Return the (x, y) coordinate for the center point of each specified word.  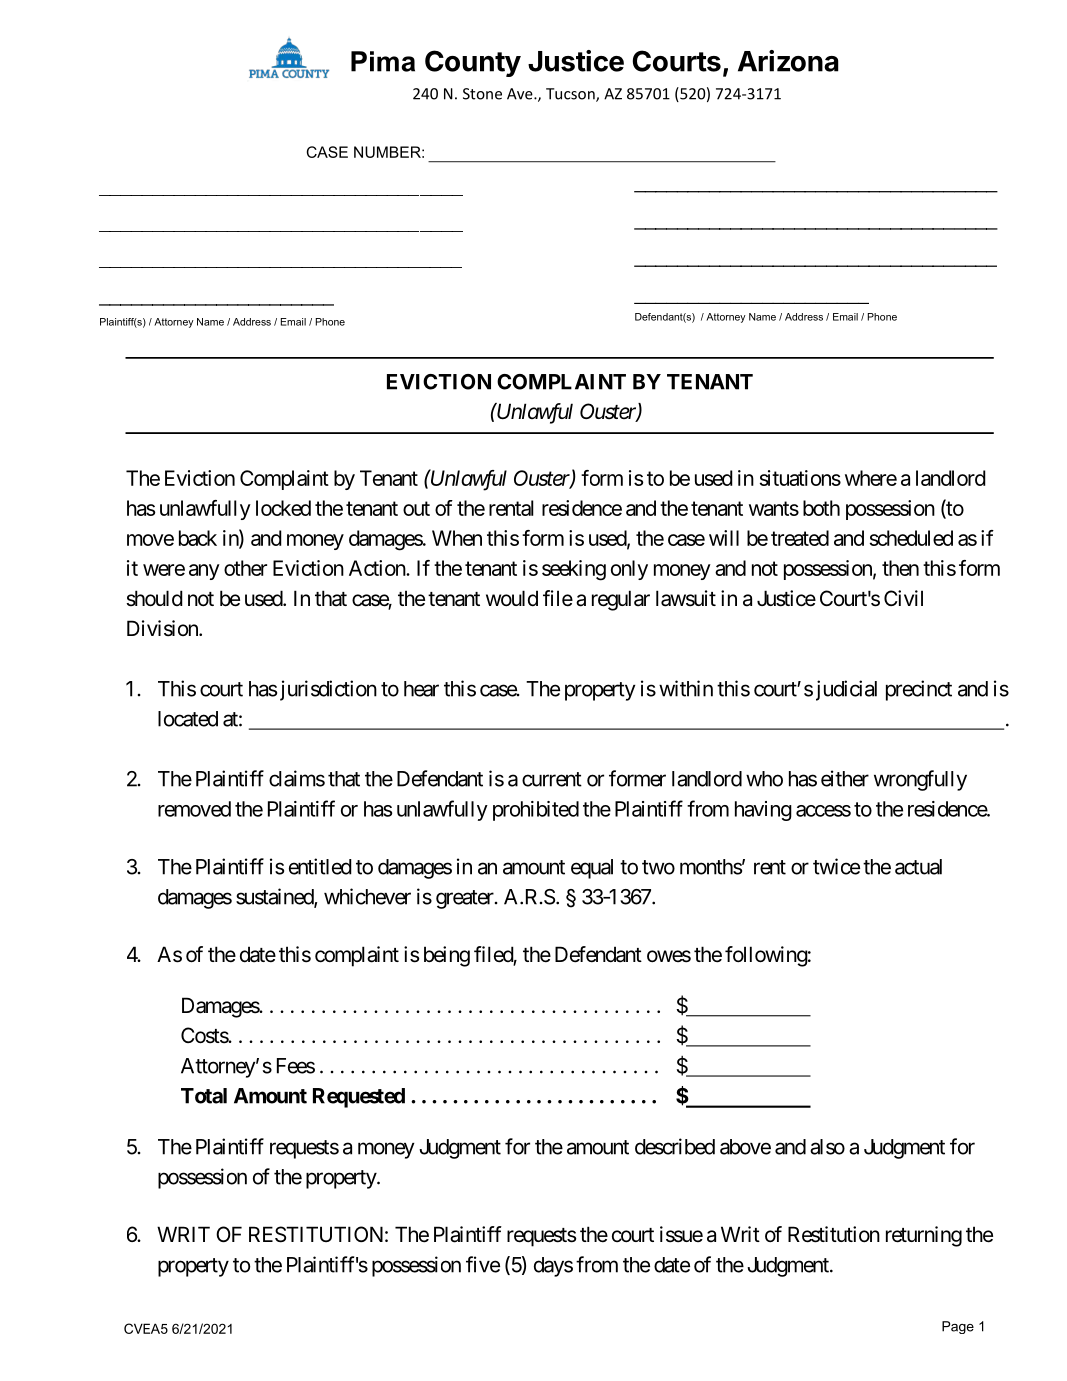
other (245, 568)
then (900, 568)
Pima (383, 61)
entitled (320, 866)
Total (204, 1096)
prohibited (536, 811)
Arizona (788, 61)
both (821, 508)
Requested (359, 1098)
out (416, 508)
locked (283, 508)
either (845, 778)
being (447, 956)
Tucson (571, 95)
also (827, 1147)
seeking (574, 570)
